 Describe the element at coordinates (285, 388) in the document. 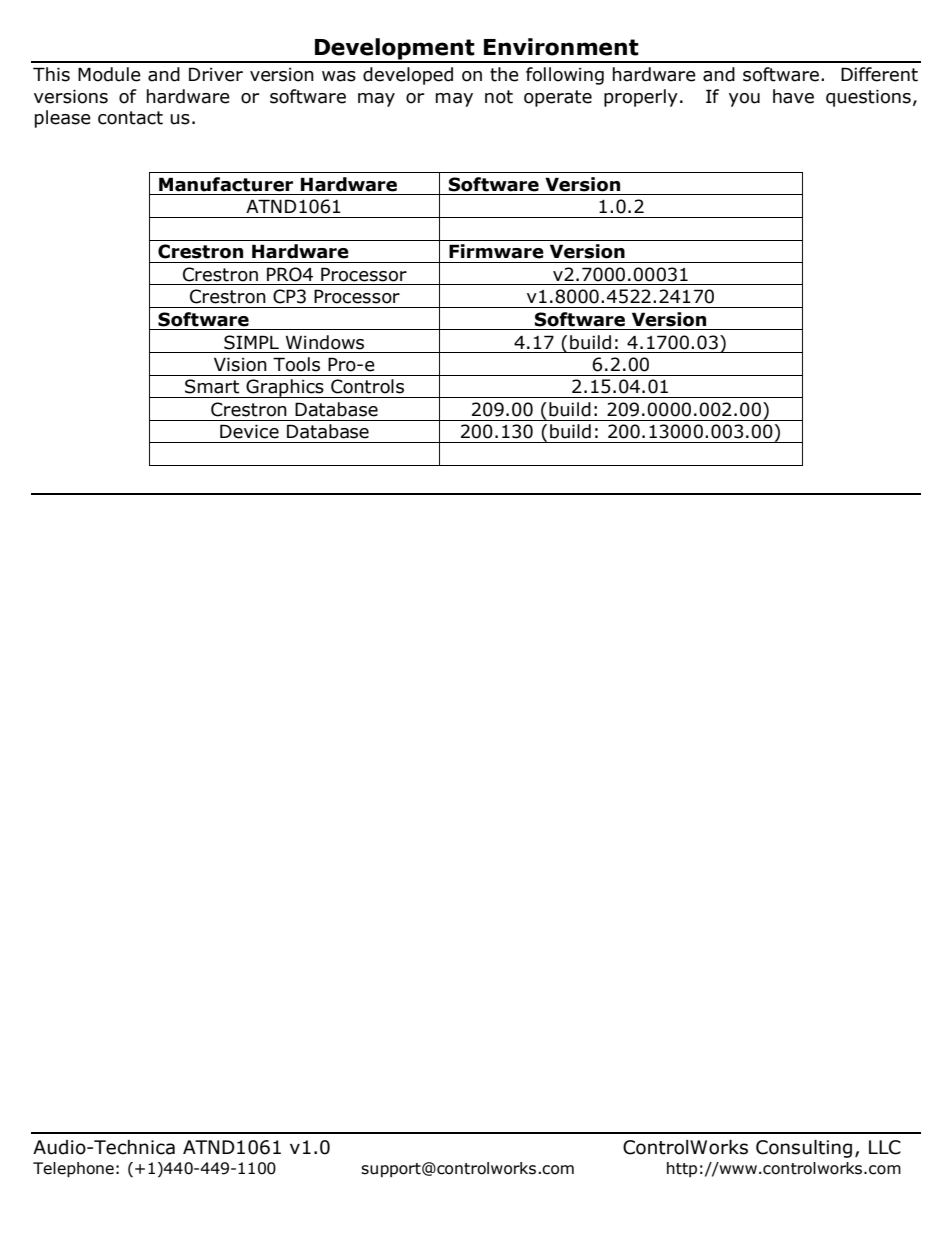

I see `Graphics` at that location.
